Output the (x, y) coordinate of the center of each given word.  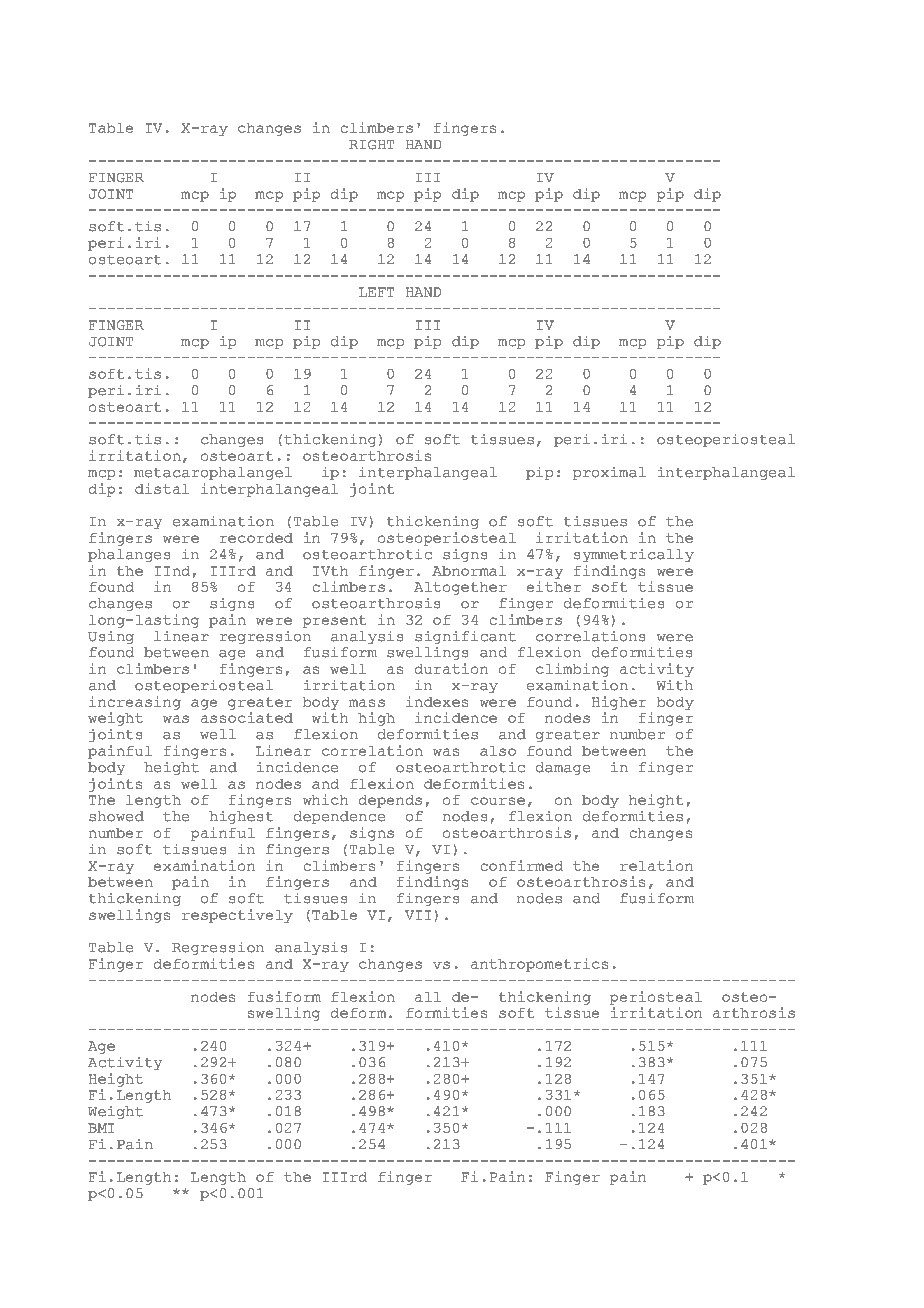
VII (418, 915)
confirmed (522, 865)
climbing (572, 670)
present (334, 621)
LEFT (376, 292)
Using (111, 637)
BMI (101, 1128)
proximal (609, 473)
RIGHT (371, 145)
